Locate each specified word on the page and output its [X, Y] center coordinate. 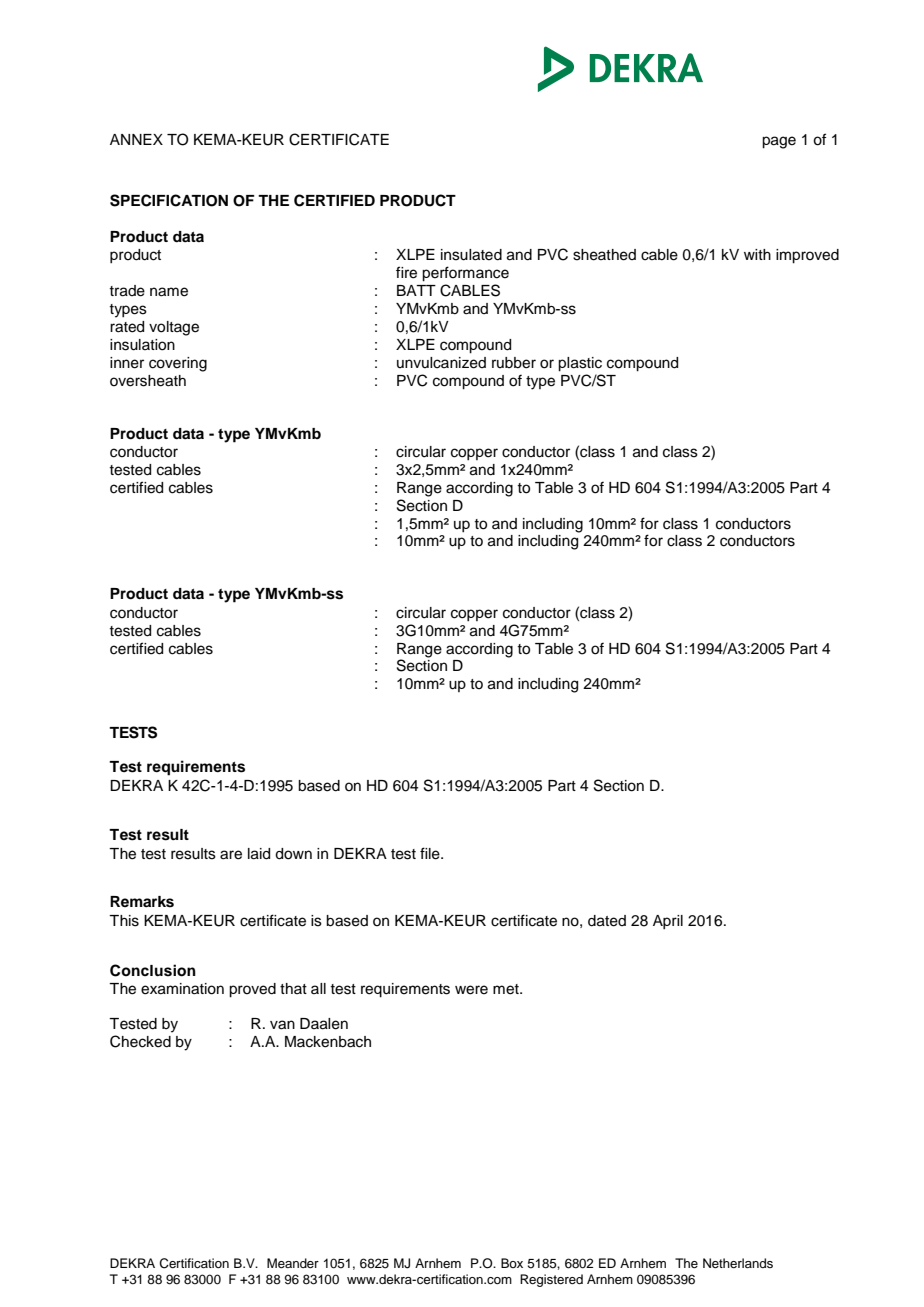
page [779, 142]
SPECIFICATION [169, 200]
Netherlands [738, 1263]
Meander [293, 1263]
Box [512, 1263]
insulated [471, 255]
